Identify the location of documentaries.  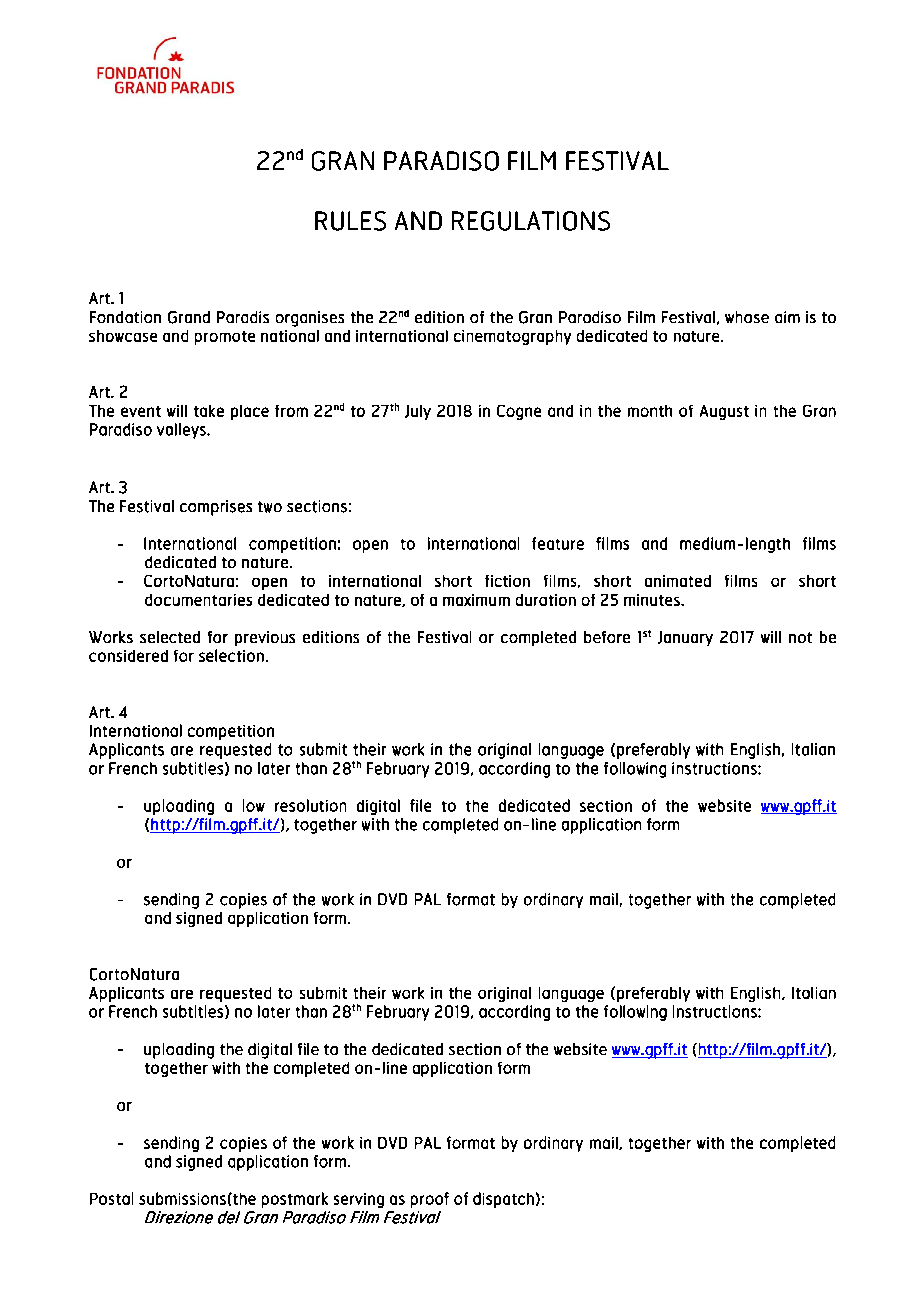
(198, 600).
